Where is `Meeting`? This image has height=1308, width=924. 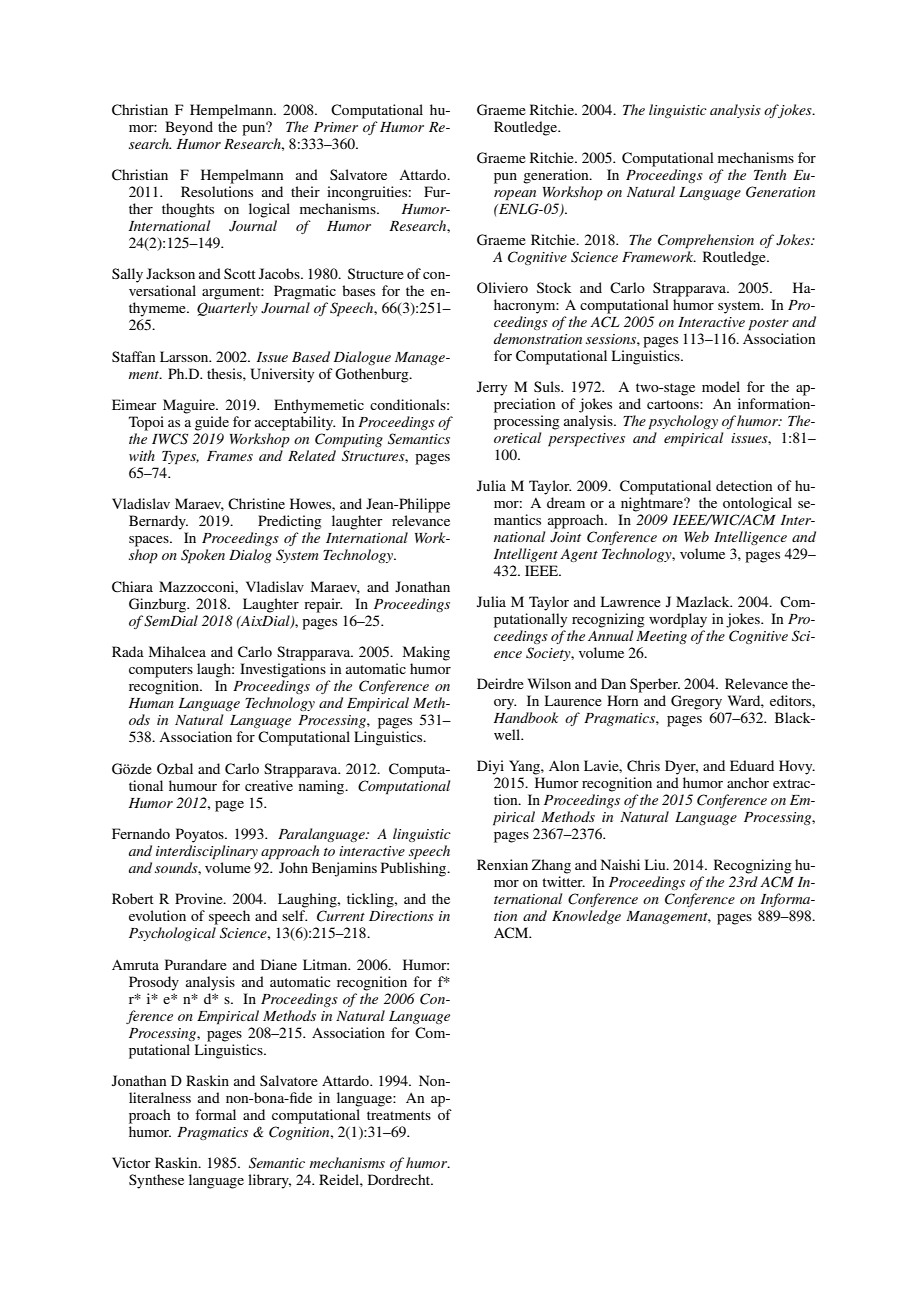
Meeting is located at coordinates (661, 637).
